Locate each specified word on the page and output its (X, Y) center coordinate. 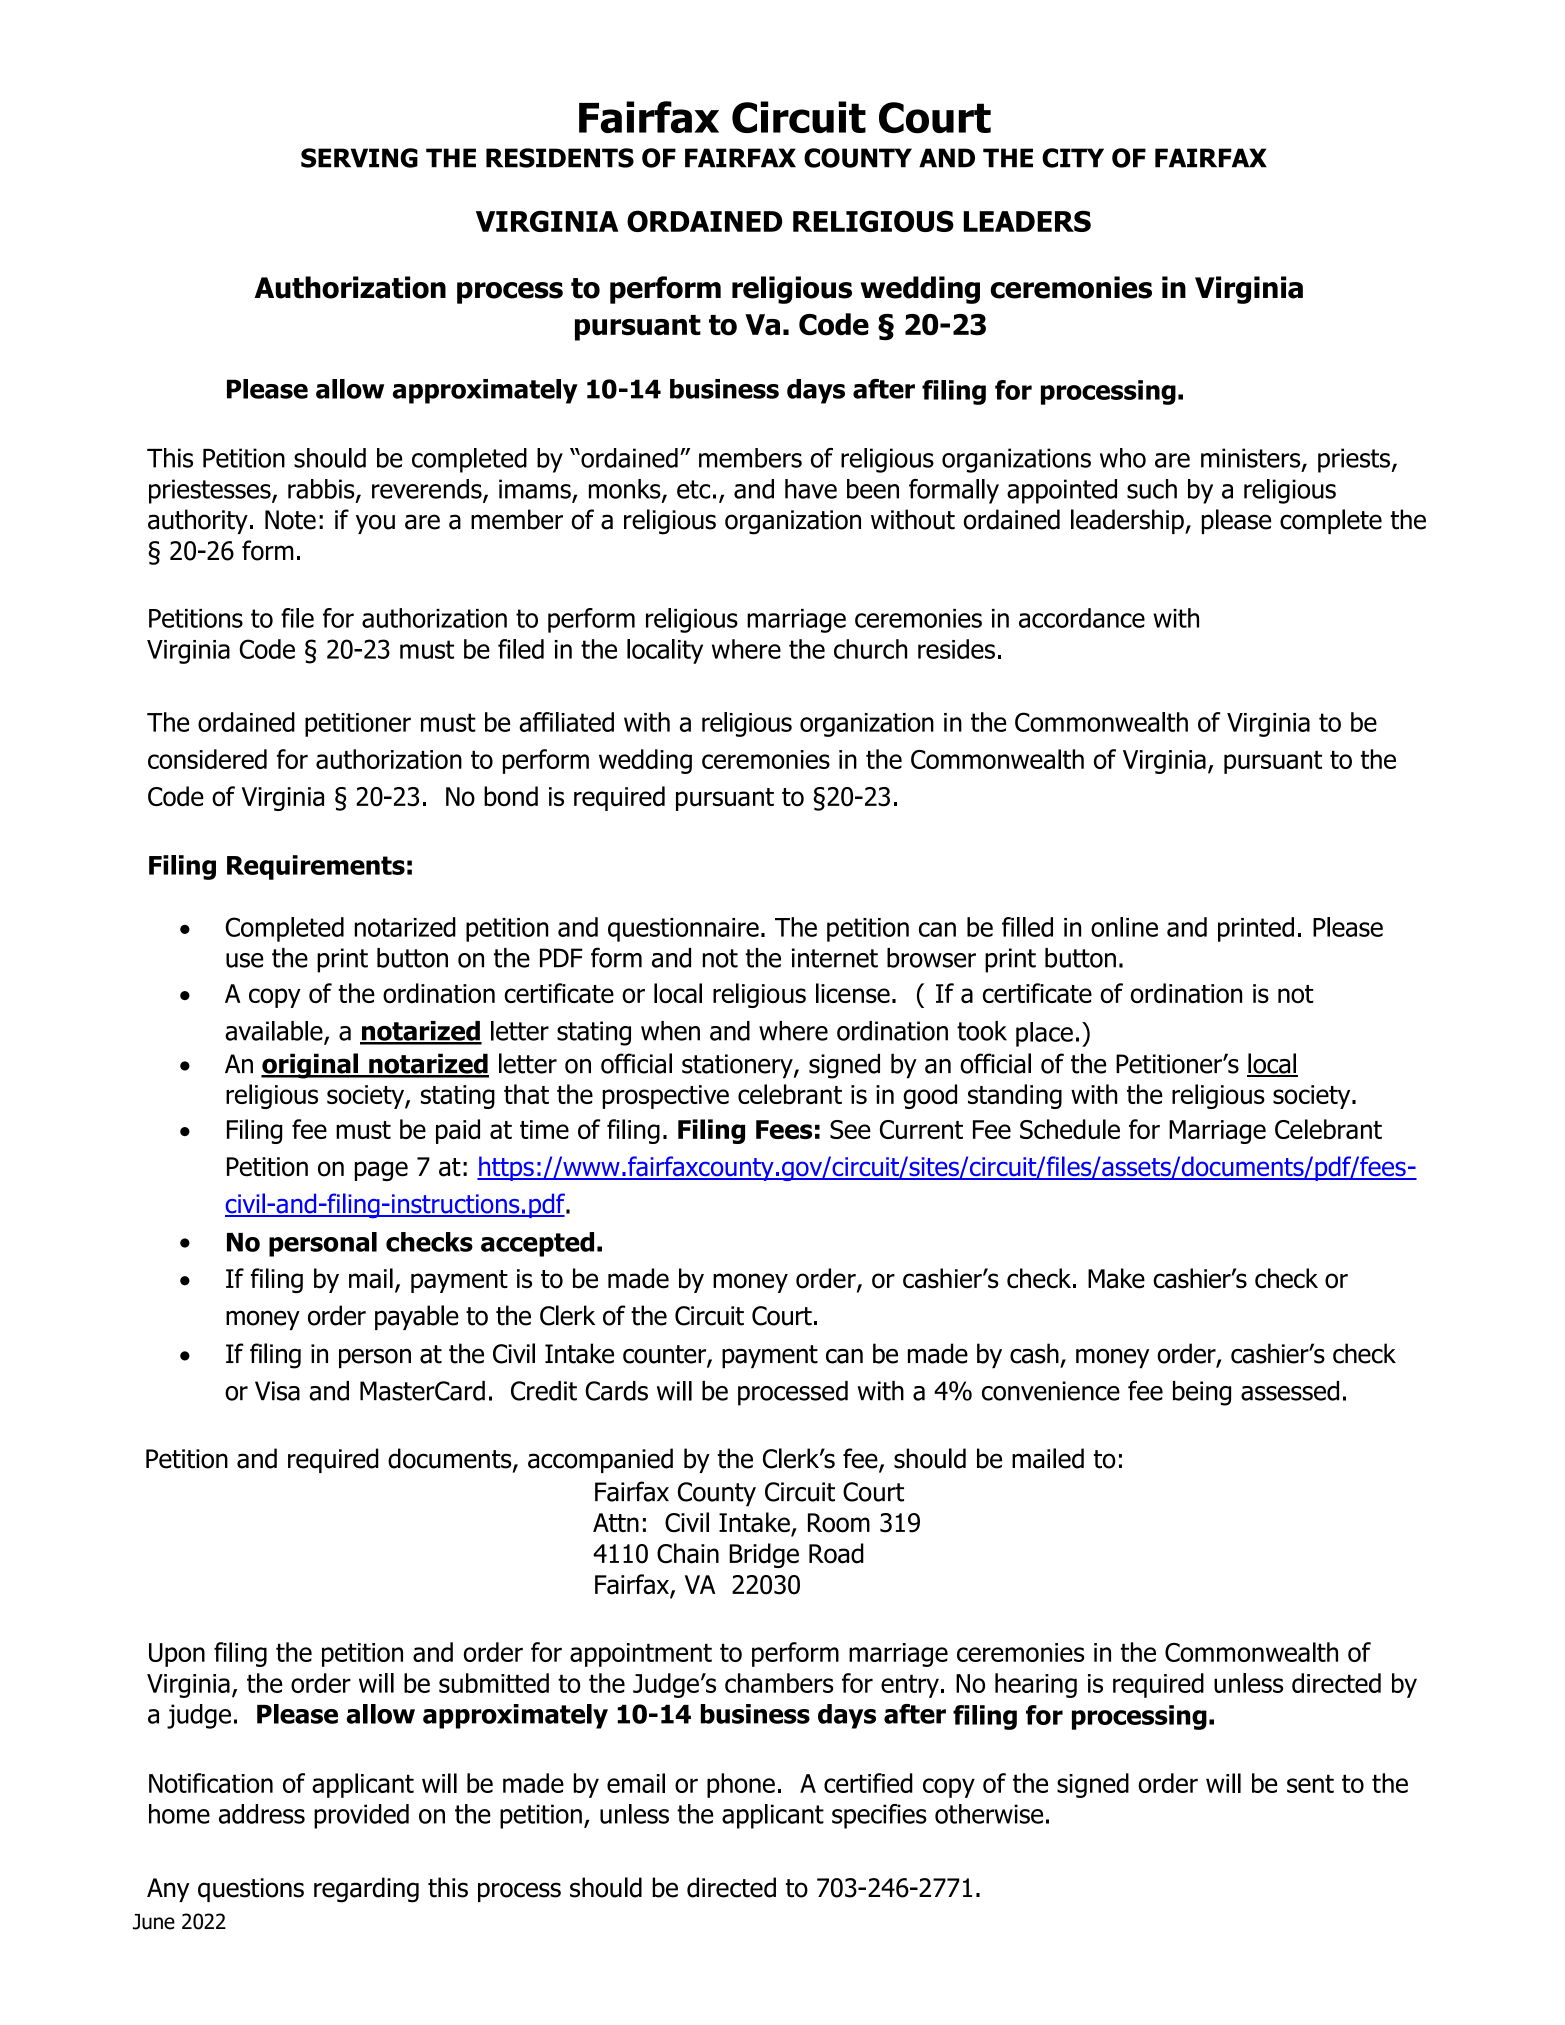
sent (1310, 1783)
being (1202, 1393)
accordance (1082, 618)
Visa (277, 1391)
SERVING (359, 158)
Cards (616, 1391)
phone (741, 1785)
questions (251, 1890)
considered (207, 759)
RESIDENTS (560, 158)
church (870, 649)
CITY (1073, 158)
